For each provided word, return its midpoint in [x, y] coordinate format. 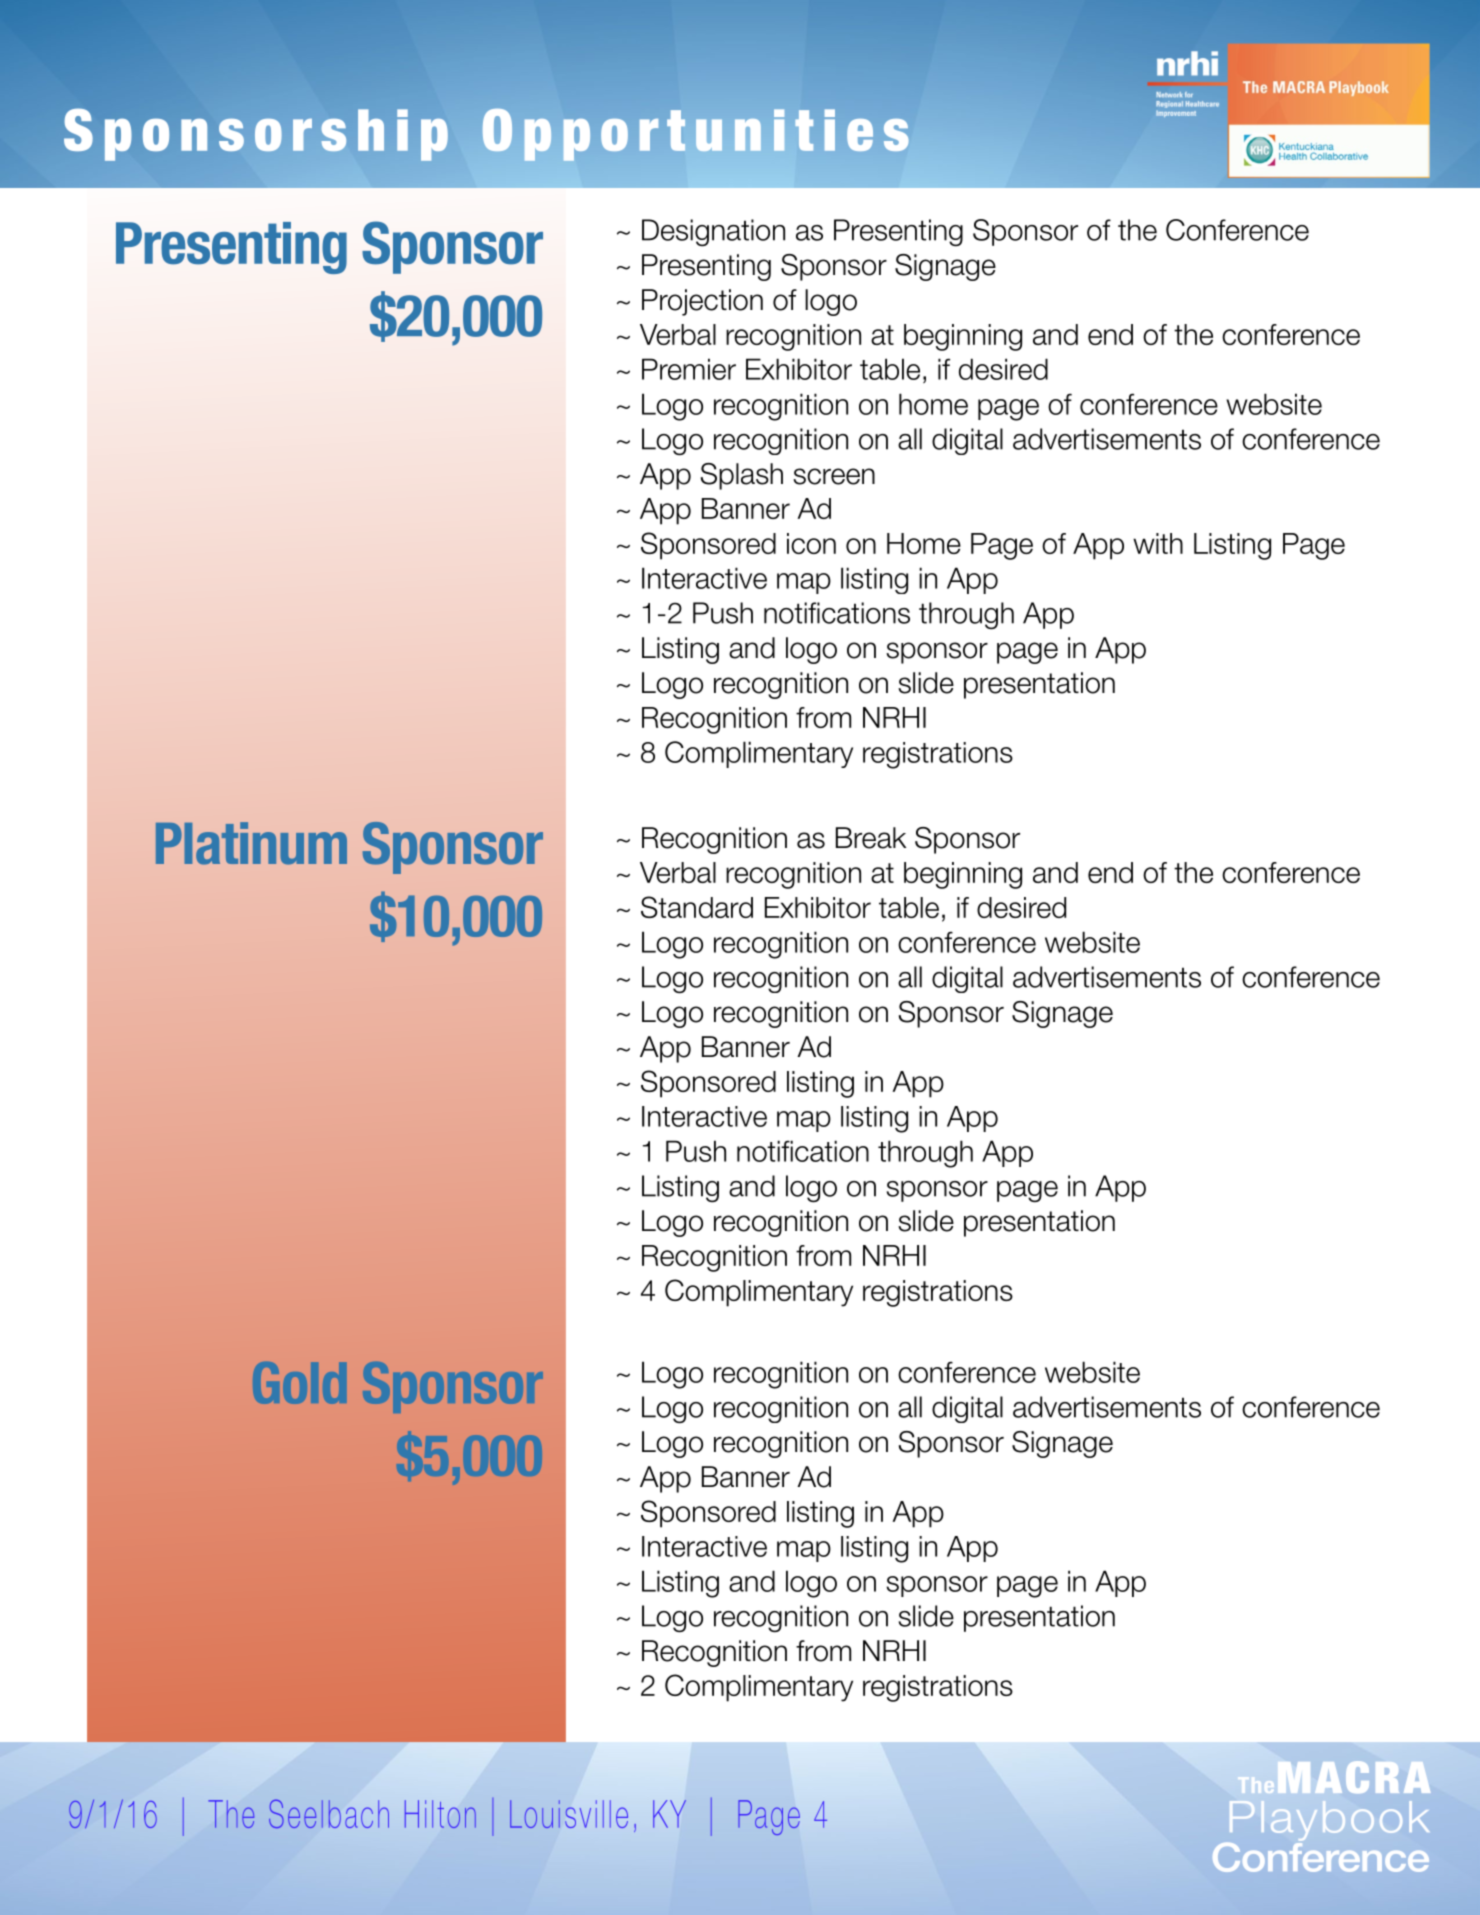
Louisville [569, 1814]
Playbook [1329, 1821]
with [1158, 543]
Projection [702, 302]
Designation [713, 232]
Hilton [440, 1814]
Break [871, 838]
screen [834, 476]
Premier [689, 369]
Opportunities [695, 135]
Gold [299, 1383]
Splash [742, 476]
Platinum [251, 843]
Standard [697, 907]
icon [811, 543]
